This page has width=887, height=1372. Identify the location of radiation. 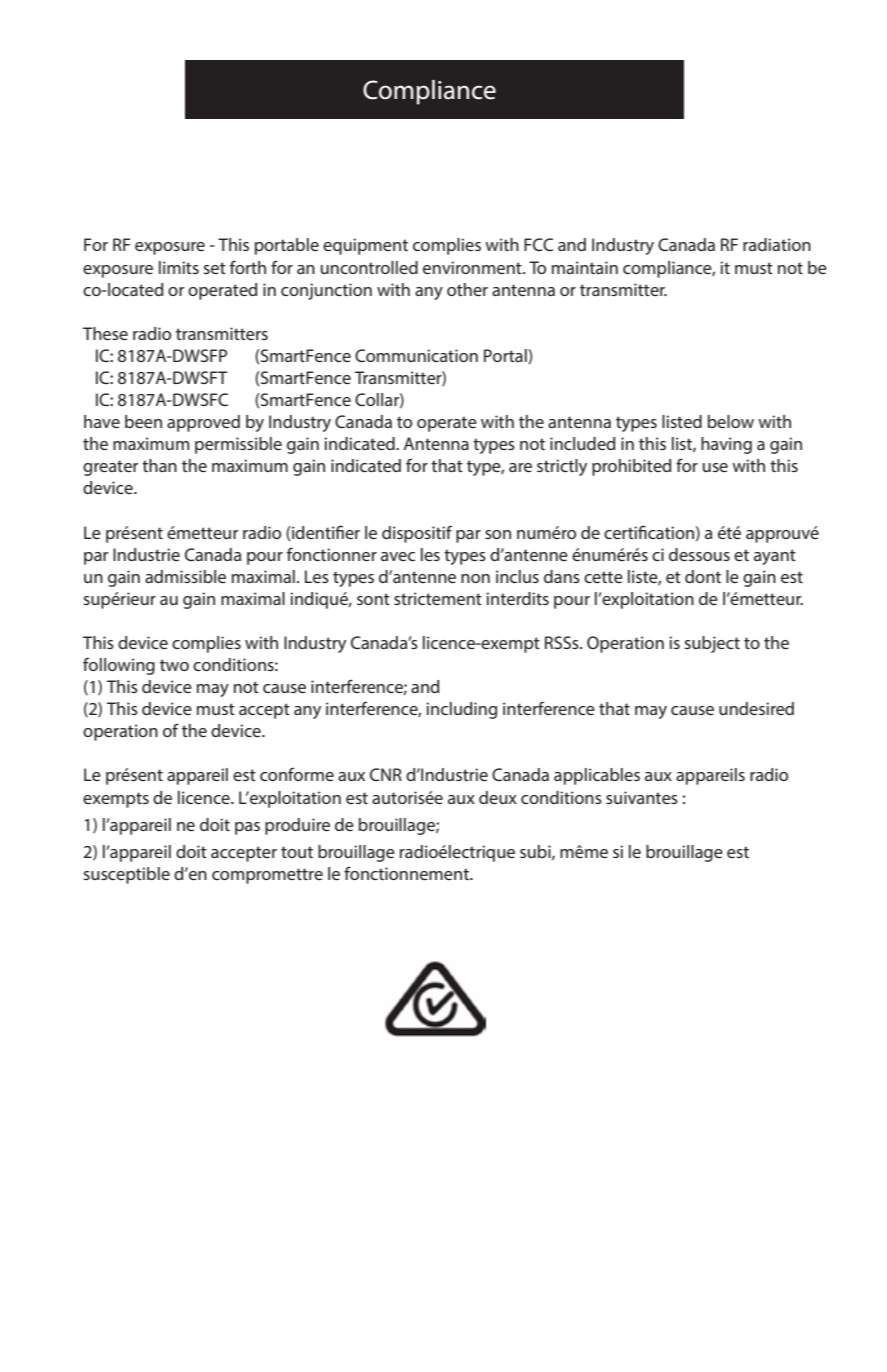
(777, 244).
